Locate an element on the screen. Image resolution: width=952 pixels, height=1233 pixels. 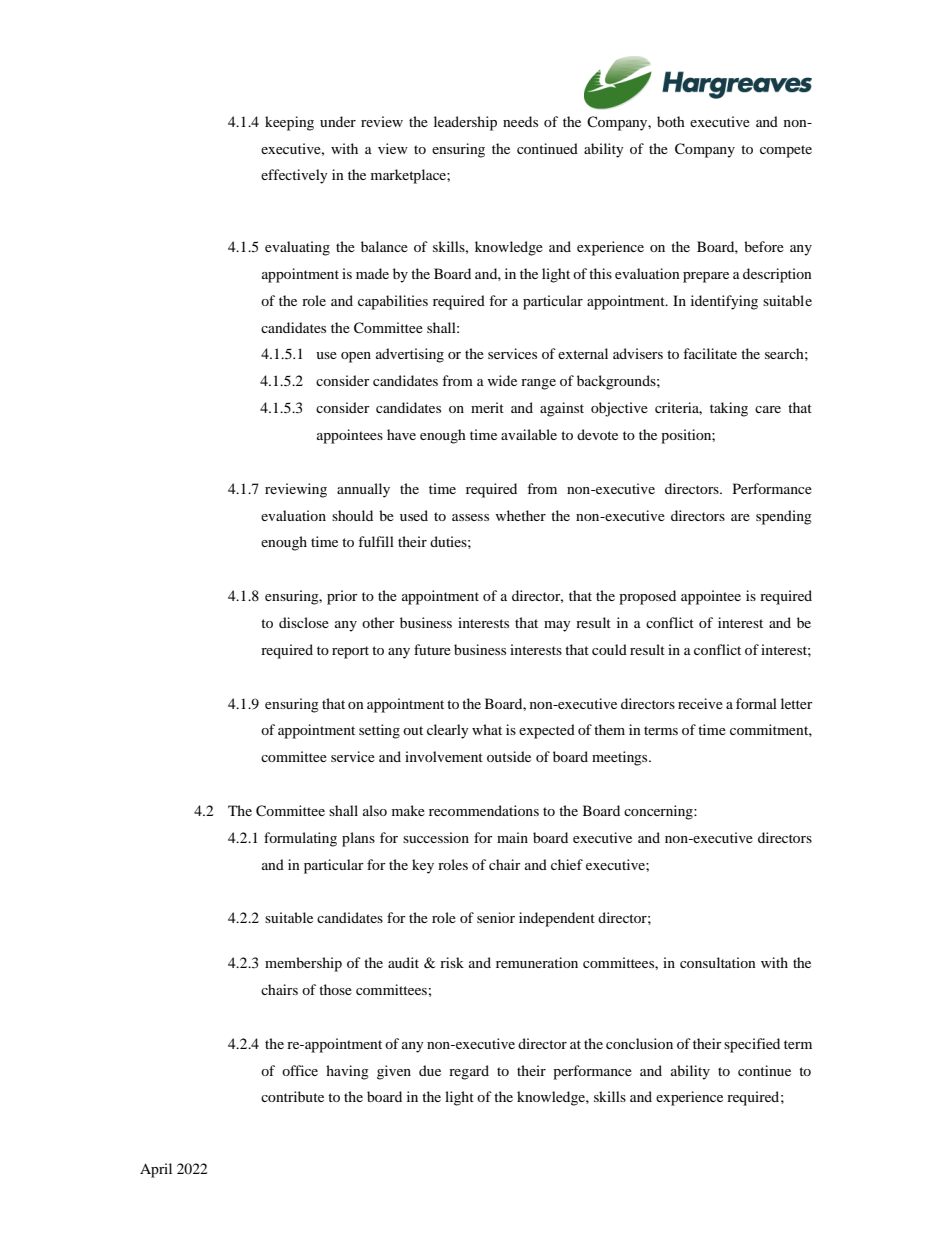
wide is located at coordinates (502, 380).
